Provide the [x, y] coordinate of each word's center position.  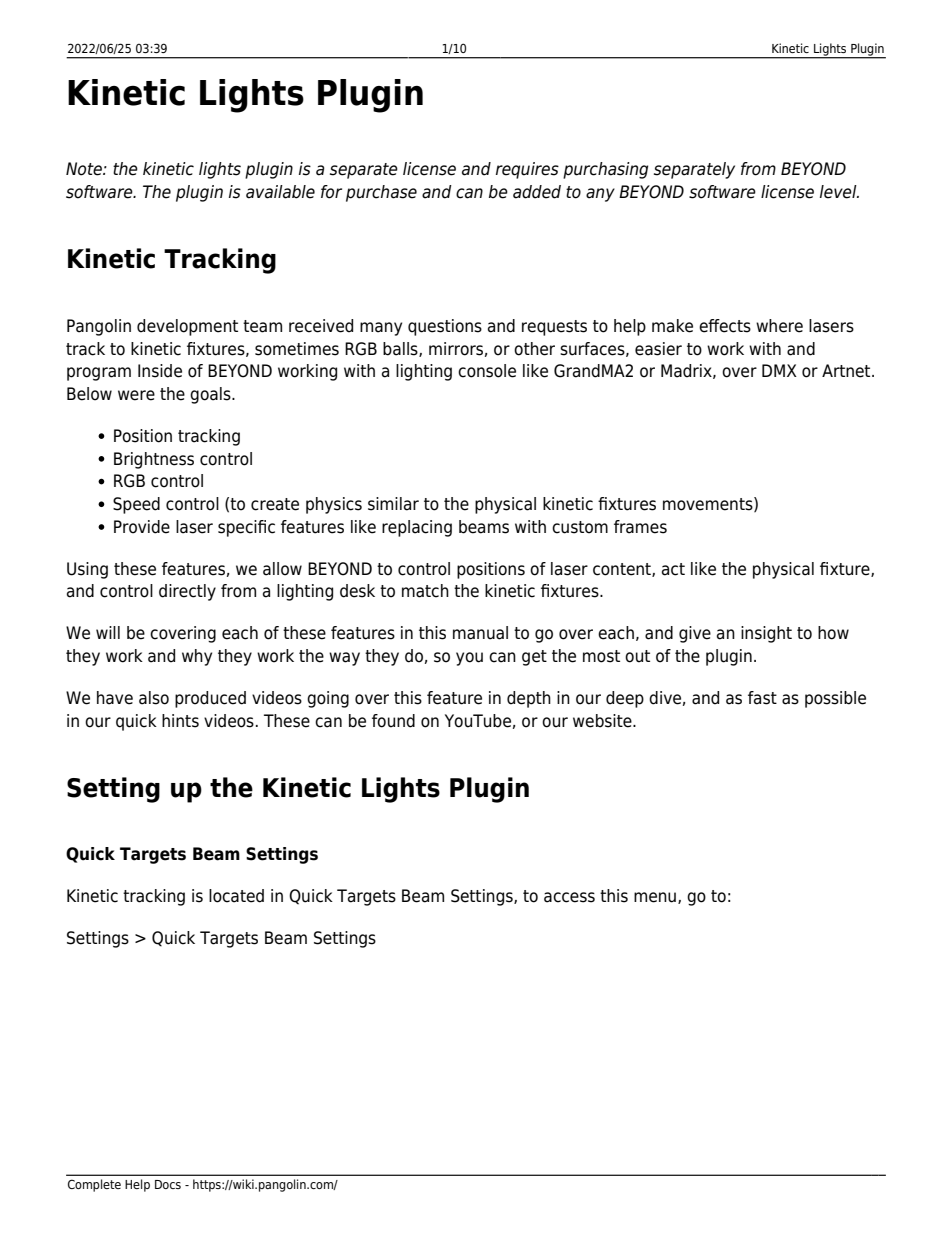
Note [85, 169]
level [839, 192]
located [236, 896]
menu [655, 897]
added [537, 192]
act [673, 569]
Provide [142, 527]
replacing [417, 528]
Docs [168, 1184]
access [569, 897]
